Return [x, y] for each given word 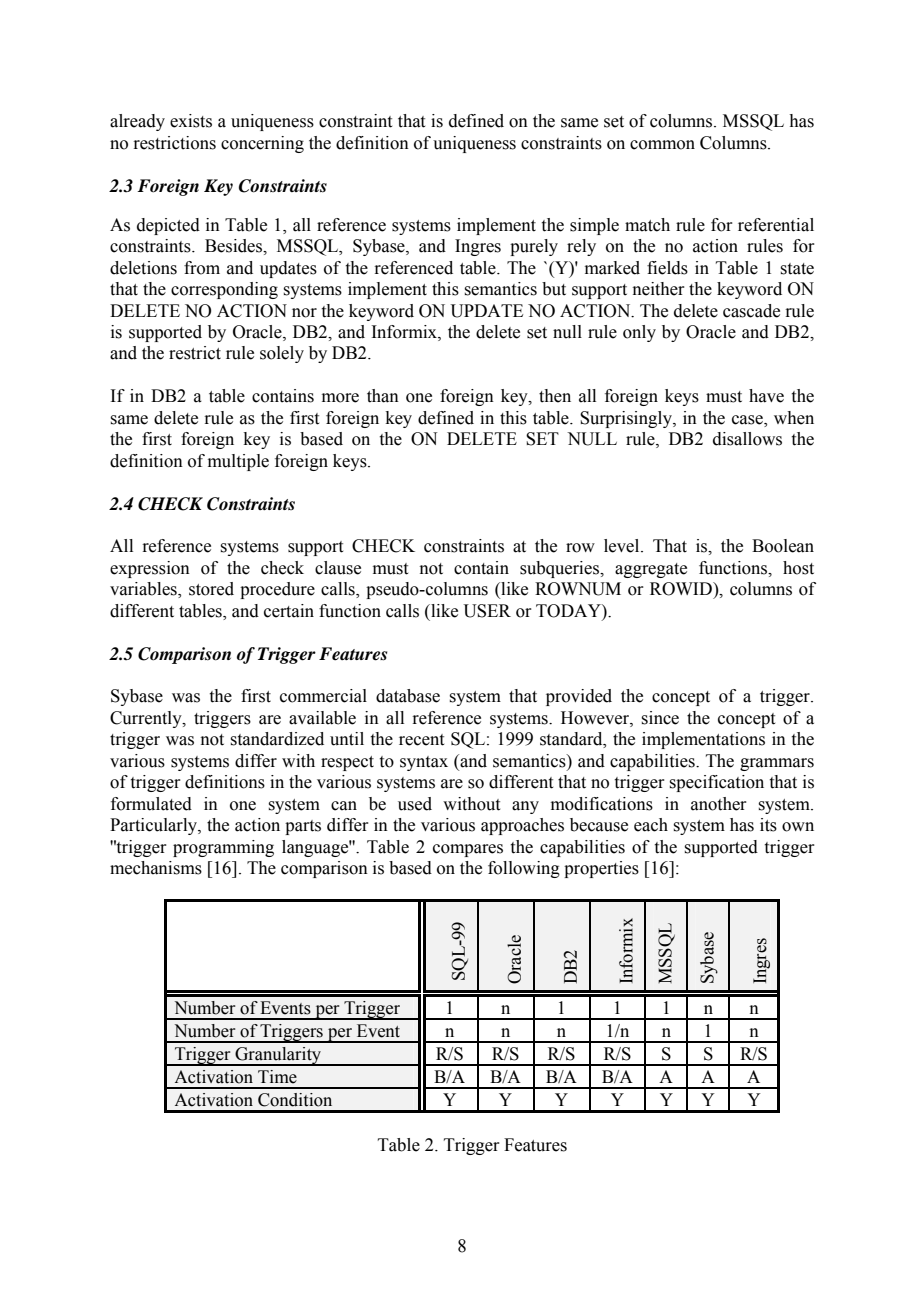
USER [487, 611]
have [766, 396]
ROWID [682, 589]
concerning [262, 144]
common [662, 145]
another [719, 804]
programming [223, 848]
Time [277, 1077]
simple [594, 226]
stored [211, 589]
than [383, 396]
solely [282, 354]
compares [468, 850]
